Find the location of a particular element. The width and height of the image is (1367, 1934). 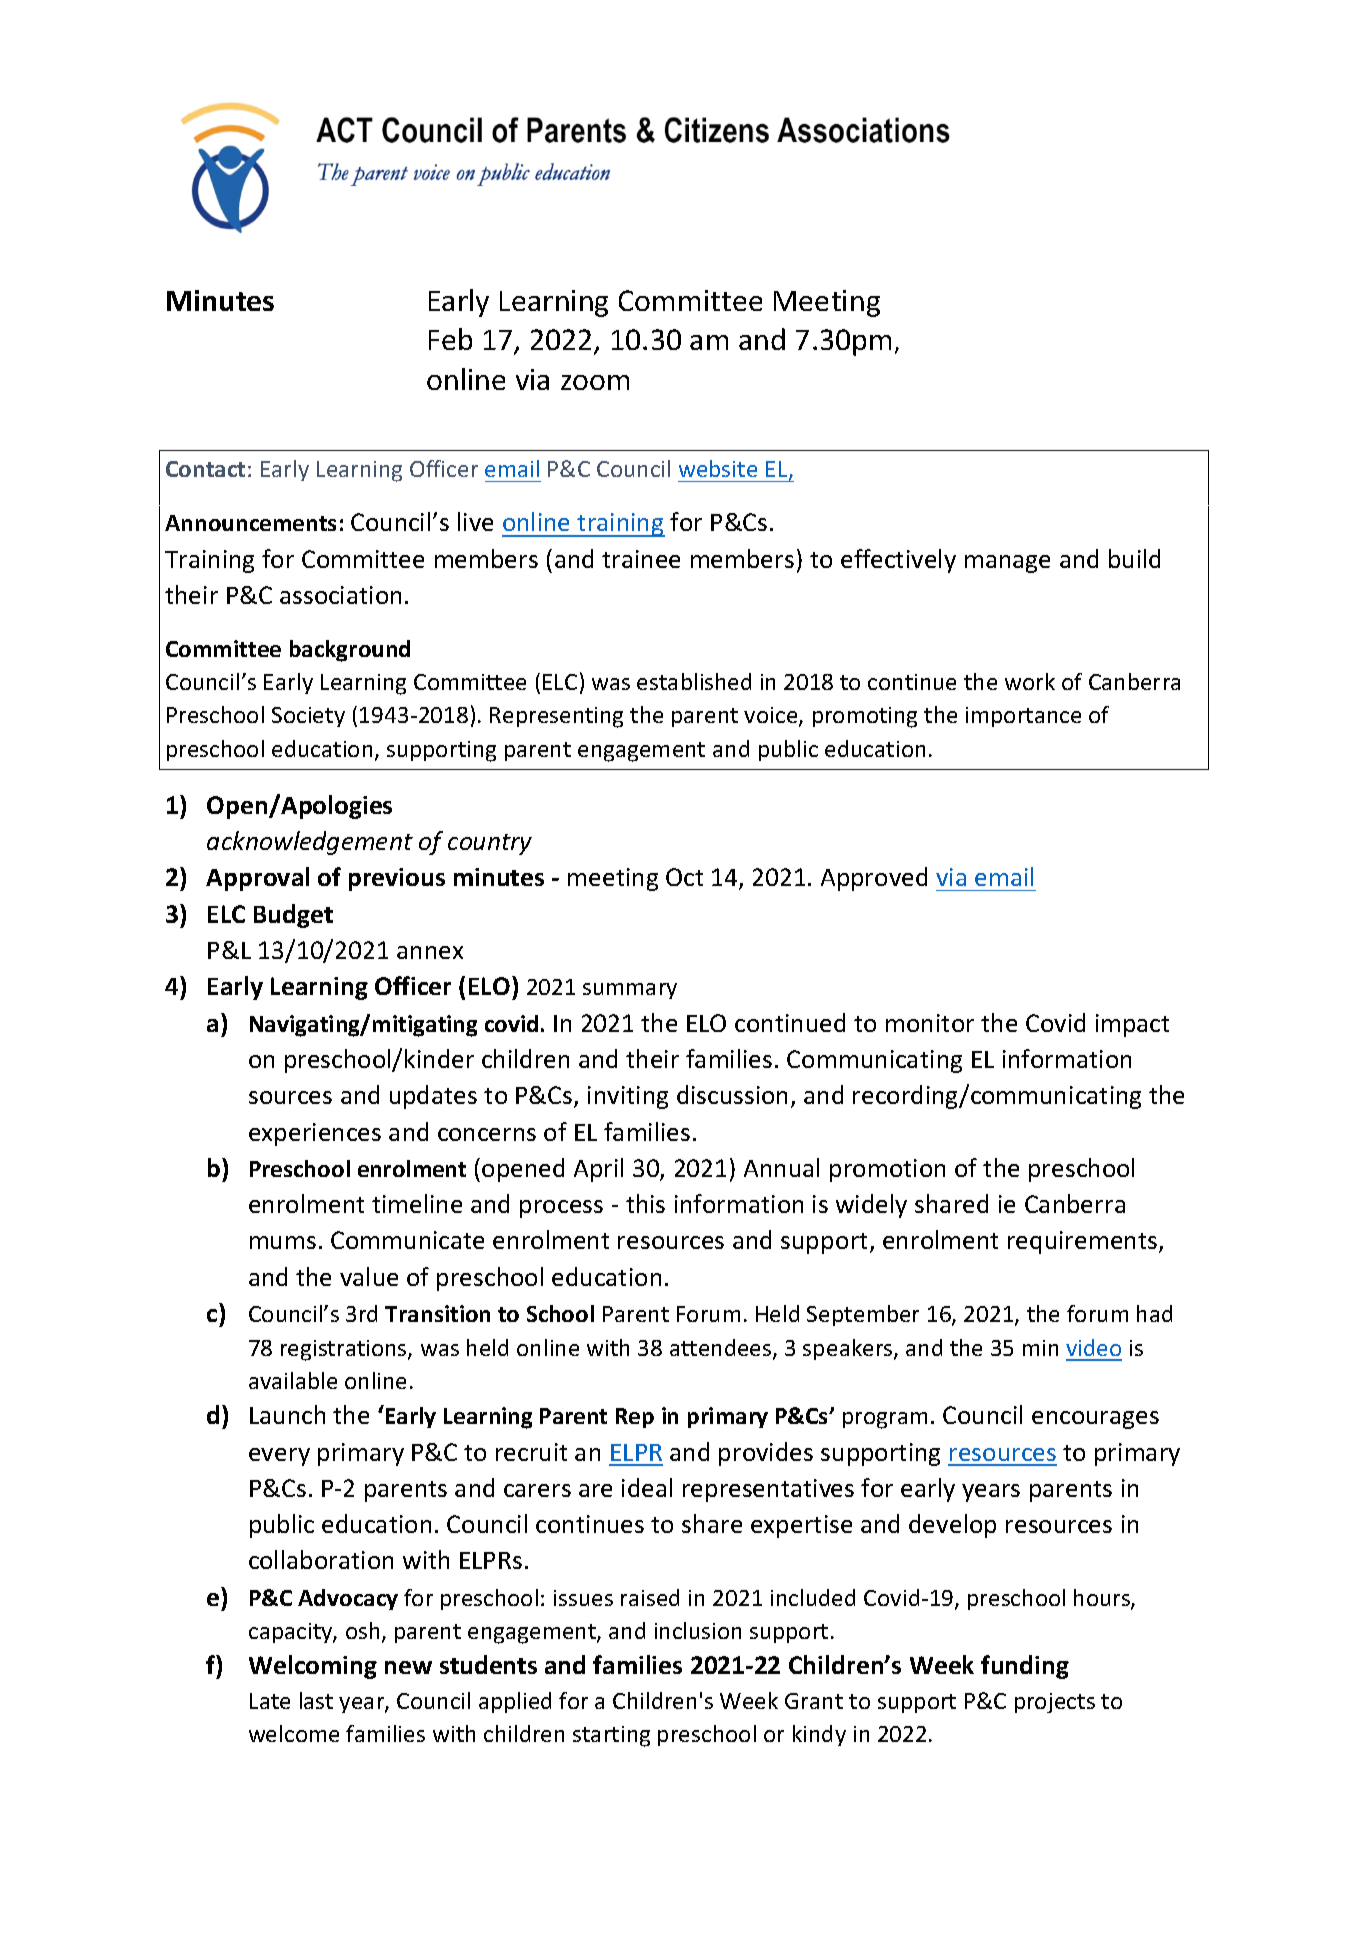

manage is located at coordinates (1007, 564).
